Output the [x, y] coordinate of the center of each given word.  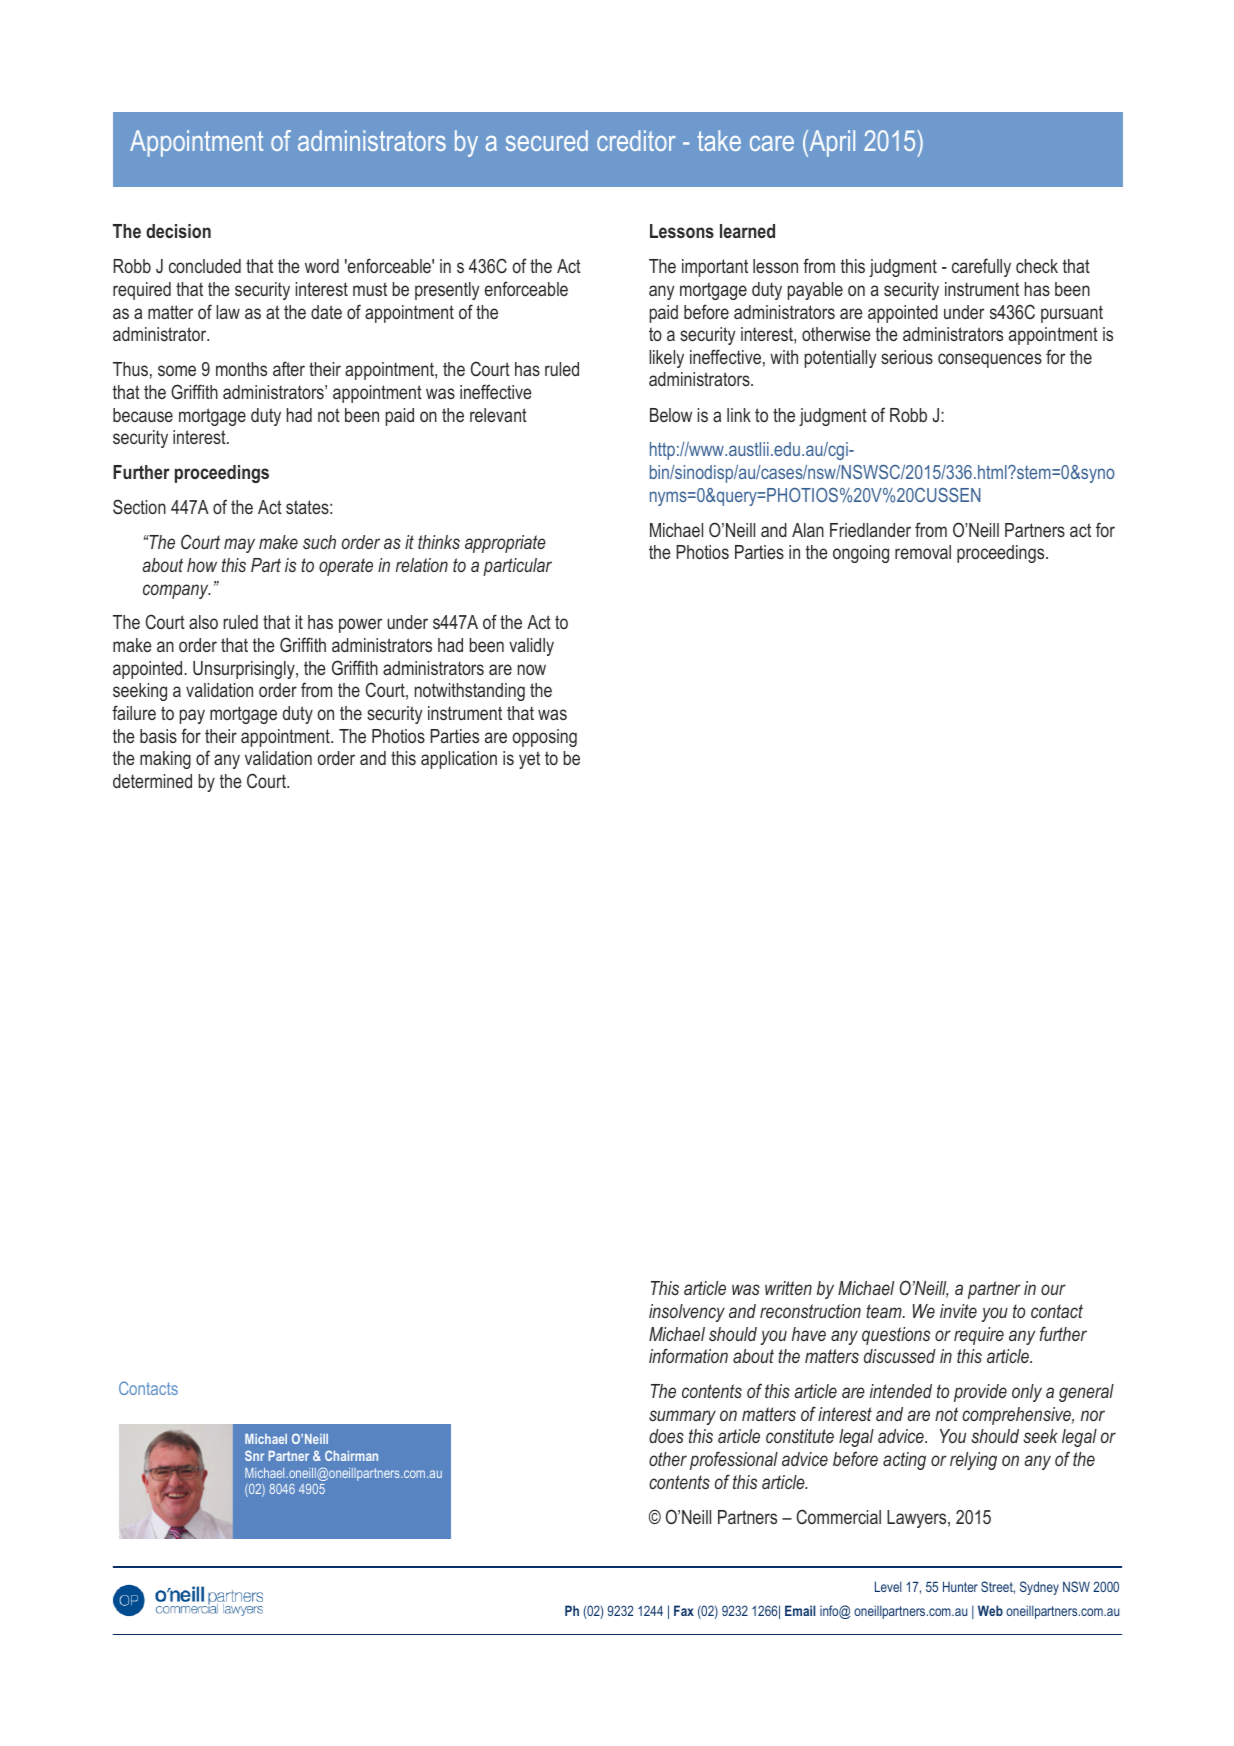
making [165, 760]
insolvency [687, 1313]
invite [958, 1311]
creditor [636, 140]
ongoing [861, 554]
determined [152, 781]
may [239, 545]
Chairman [351, 1455]
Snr [254, 1455]
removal [923, 552]
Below [671, 415]
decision [178, 231]
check [1037, 266]
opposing [544, 738]
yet [529, 760]
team [885, 1311]
